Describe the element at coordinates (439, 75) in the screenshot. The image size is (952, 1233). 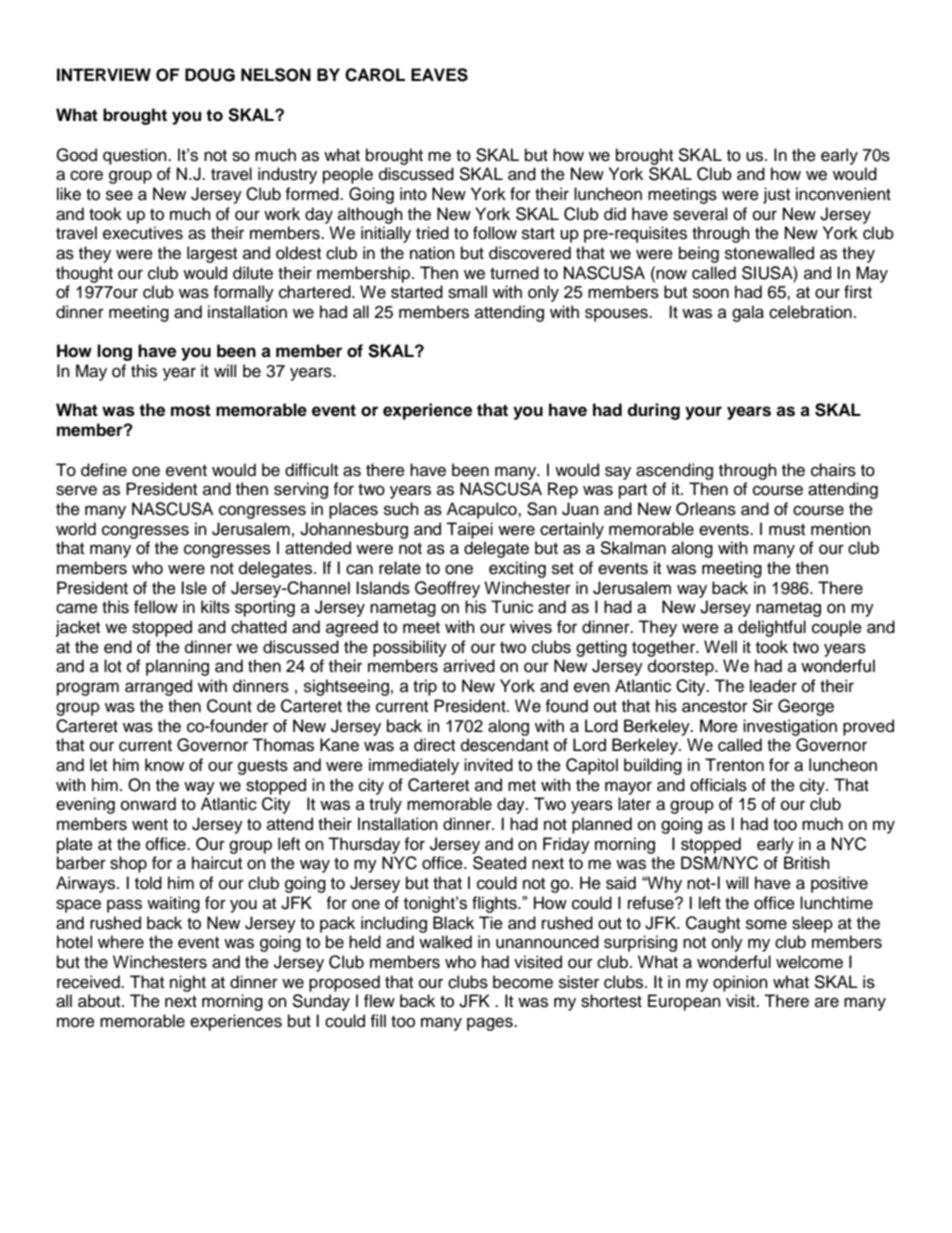
I see `EAVES` at that location.
